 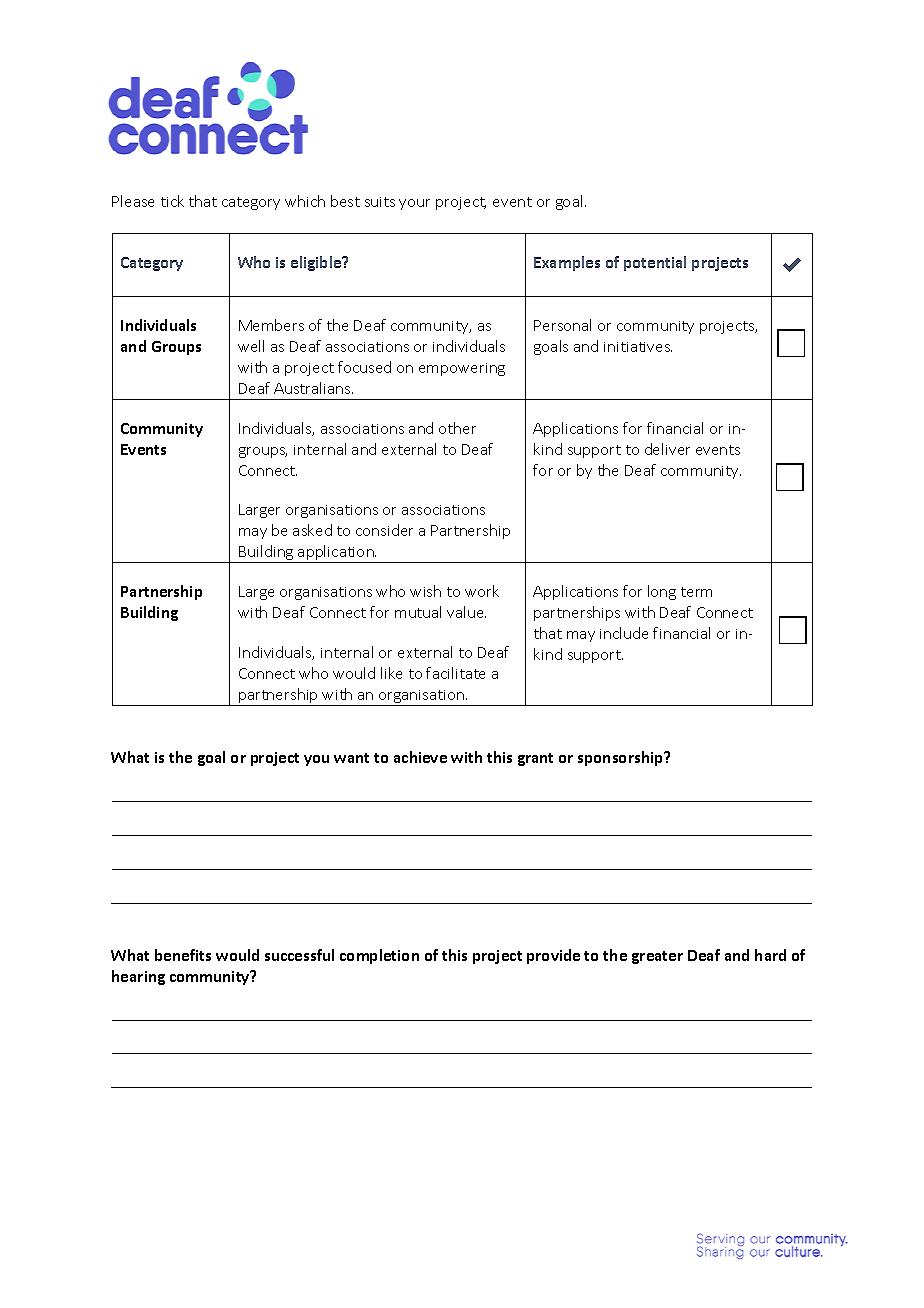 What do you see at coordinates (391, 673) in the screenshot?
I see `like` at bounding box center [391, 673].
